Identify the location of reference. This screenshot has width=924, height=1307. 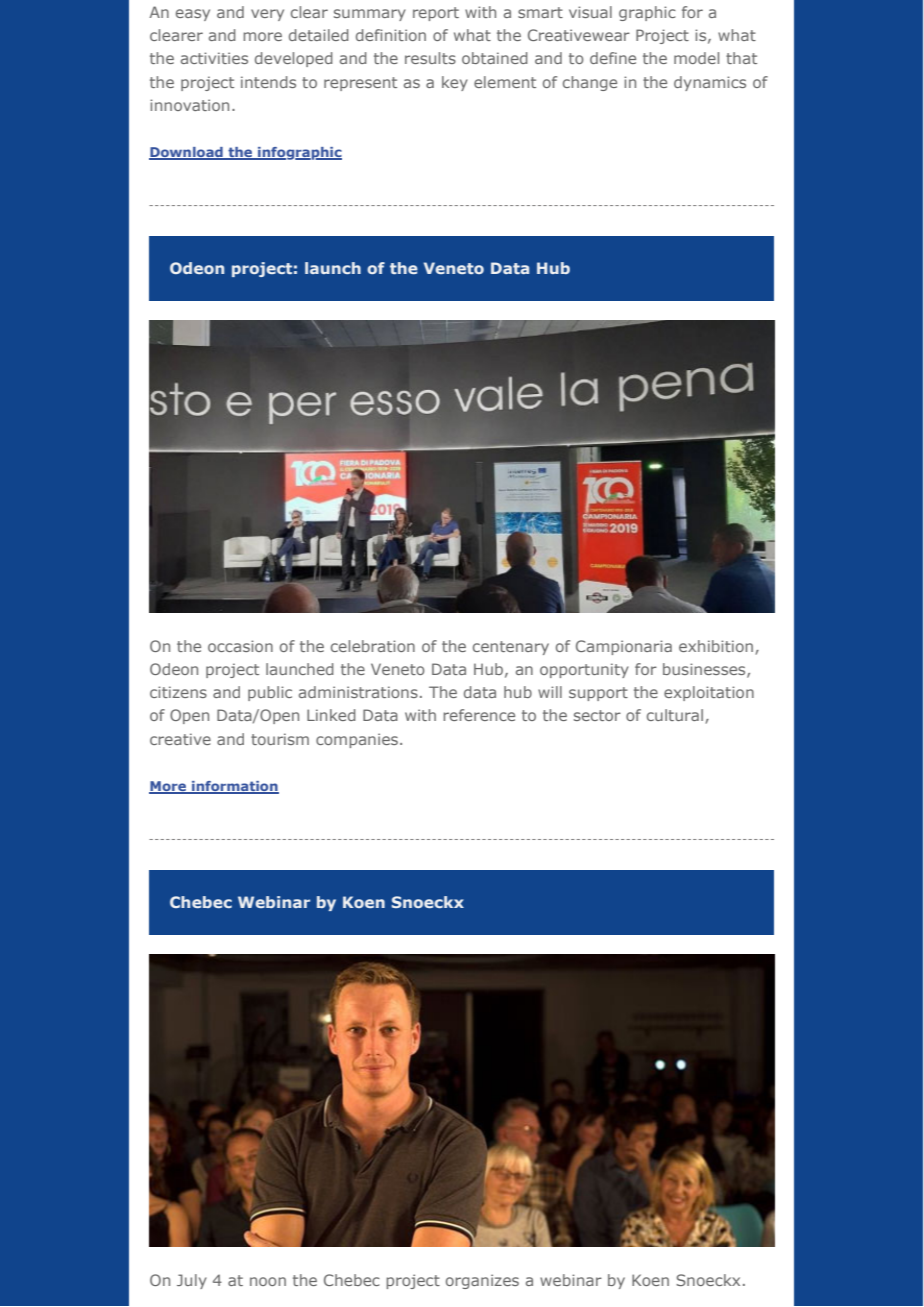
(479, 715).
